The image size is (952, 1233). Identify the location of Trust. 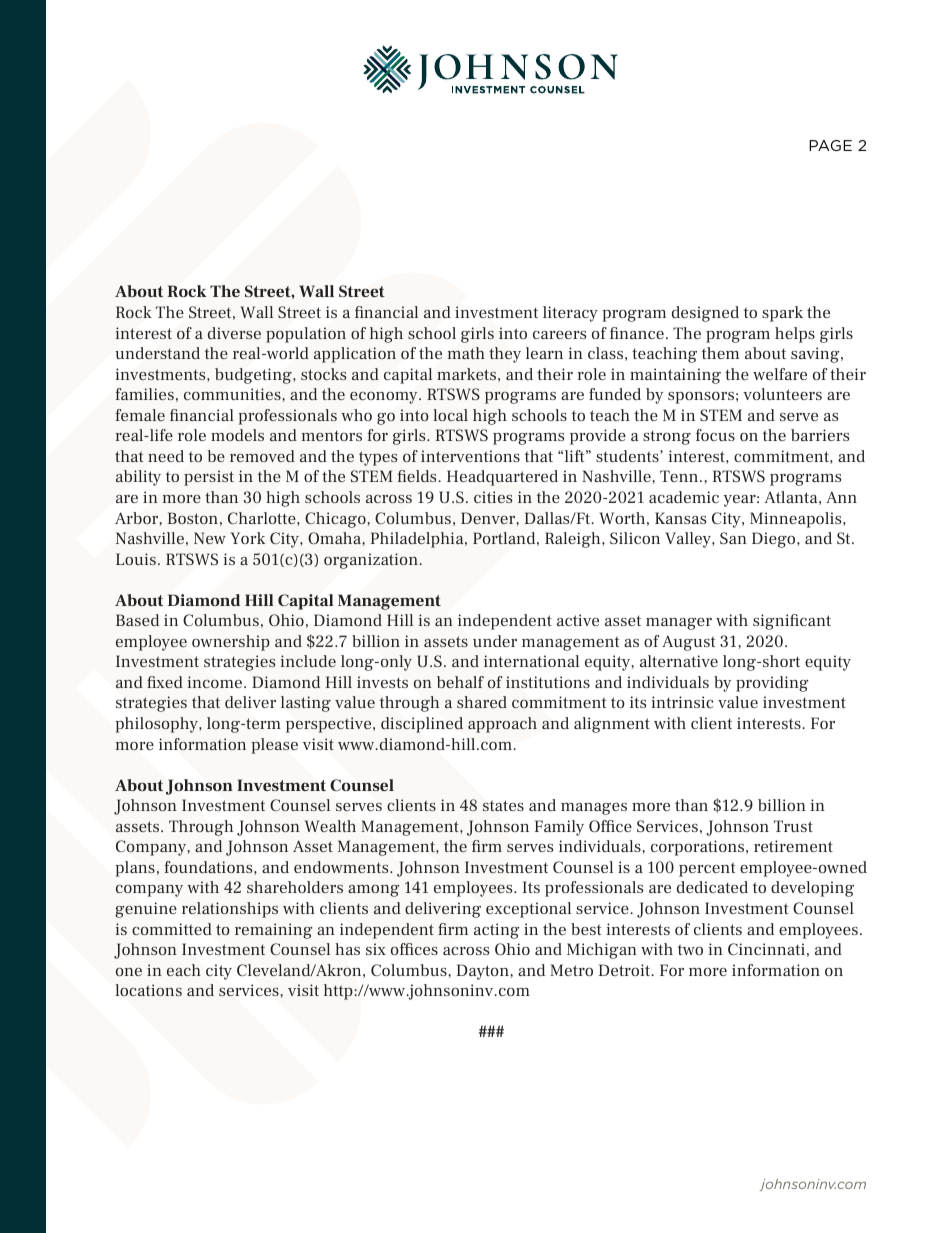
(793, 826).
